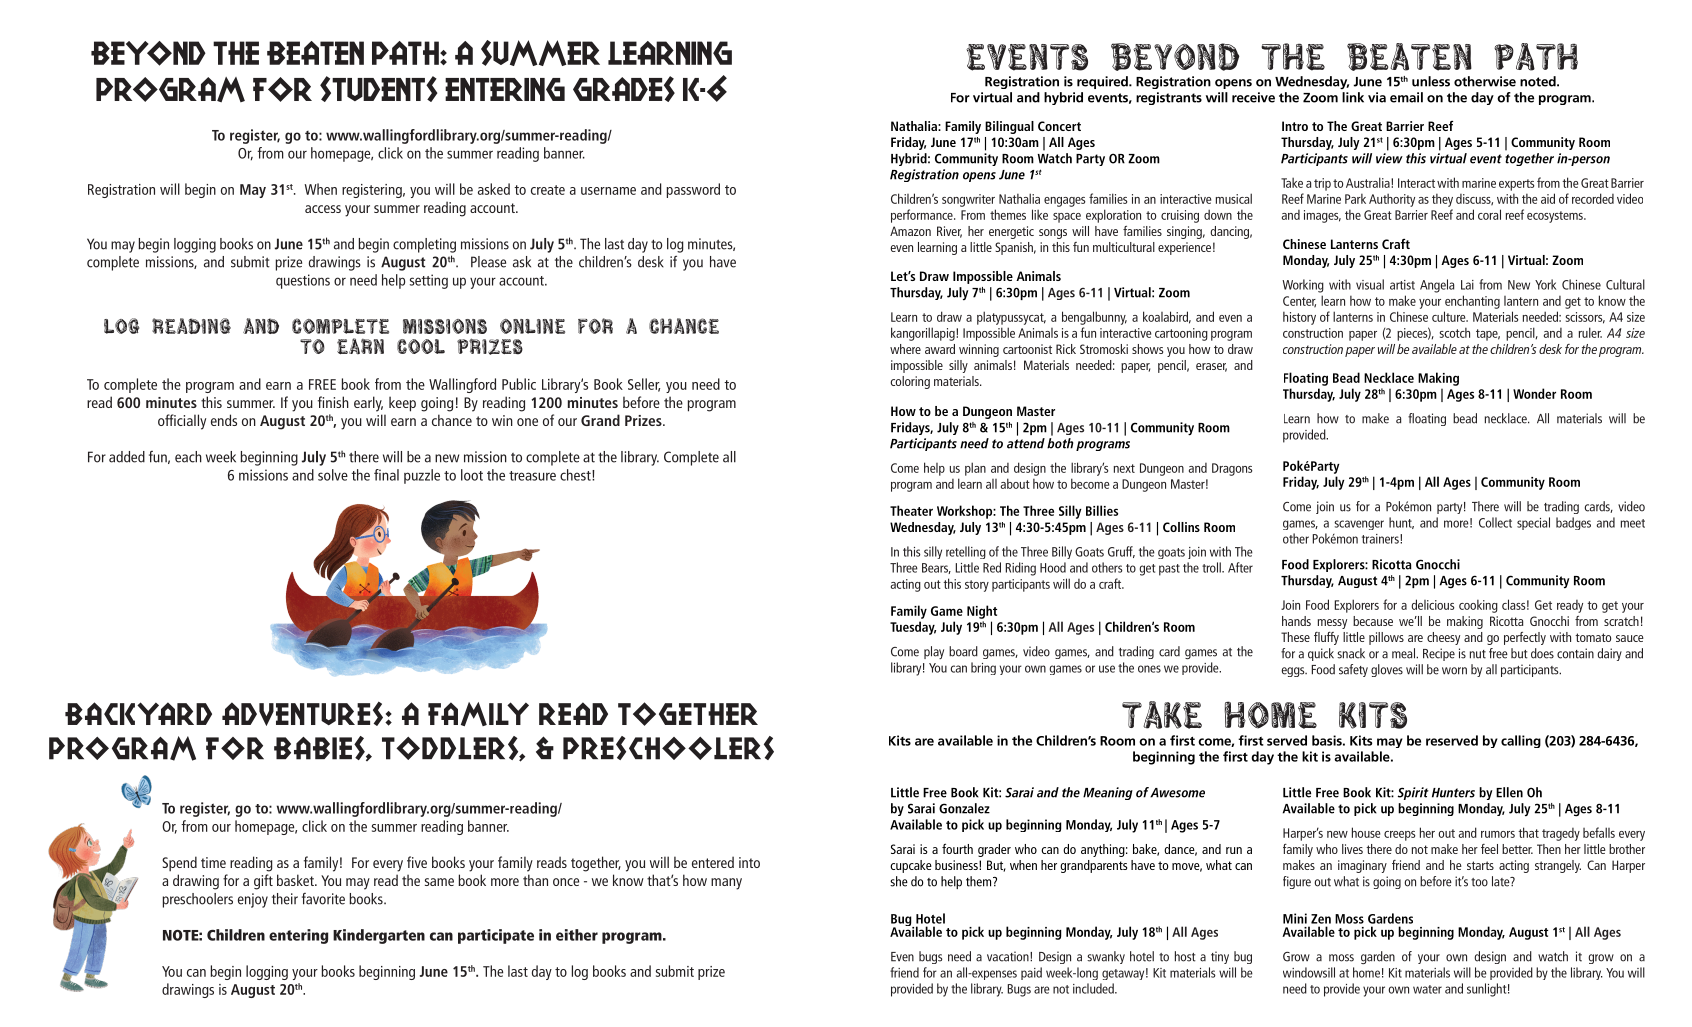 The height and width of the image is (1027, 1692). Describe the element at coordinates (1406, 97) in the image. I see `email` at that location.
